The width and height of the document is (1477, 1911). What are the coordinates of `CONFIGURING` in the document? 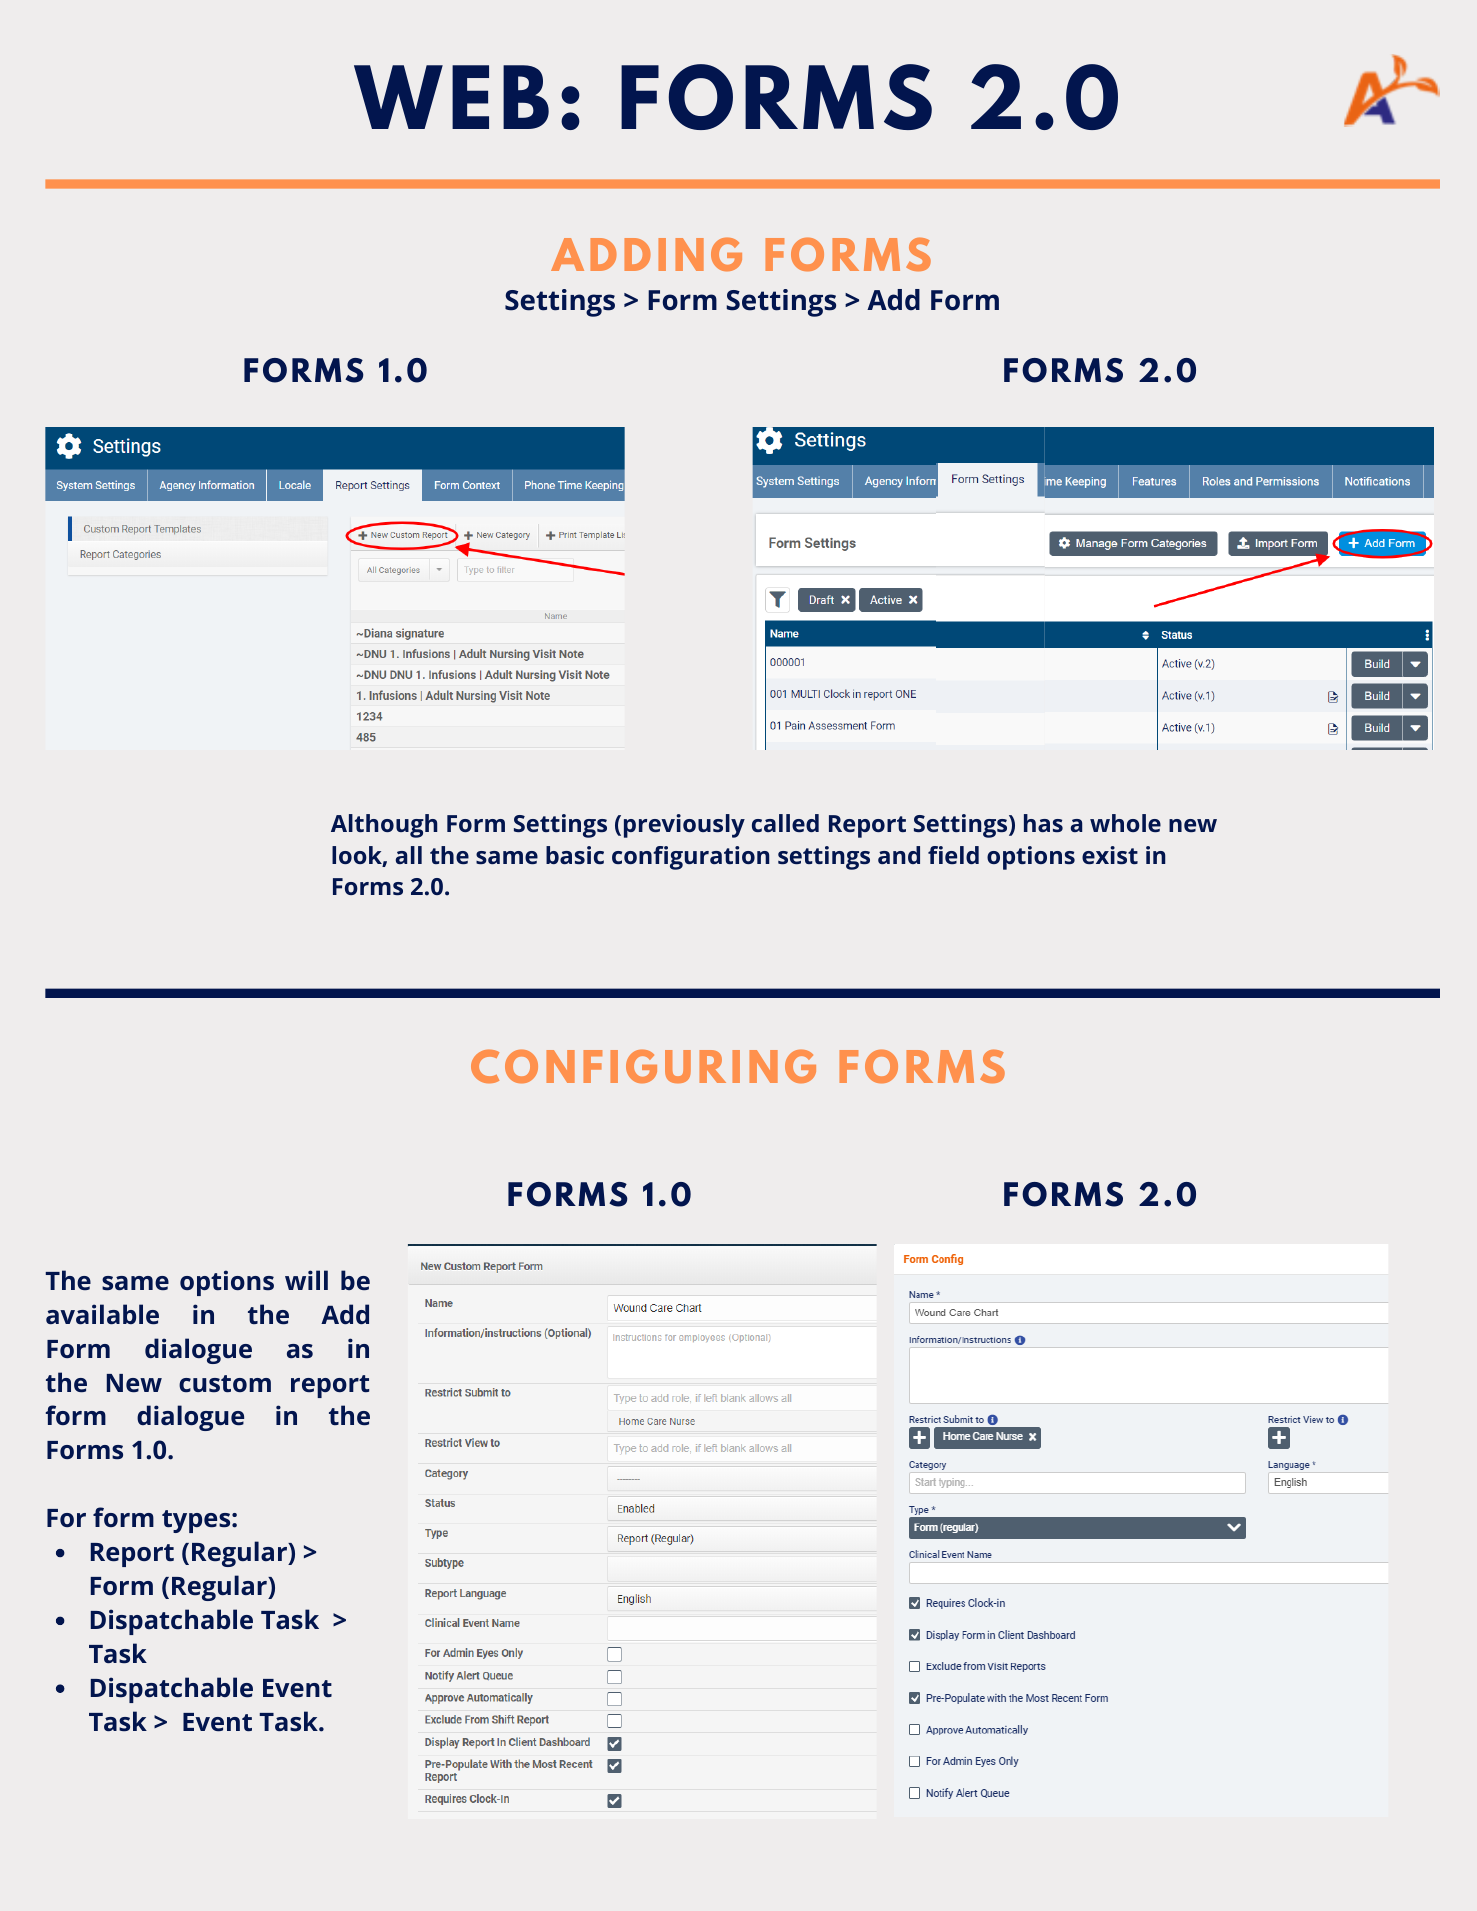 It's located at (643, 1066).
